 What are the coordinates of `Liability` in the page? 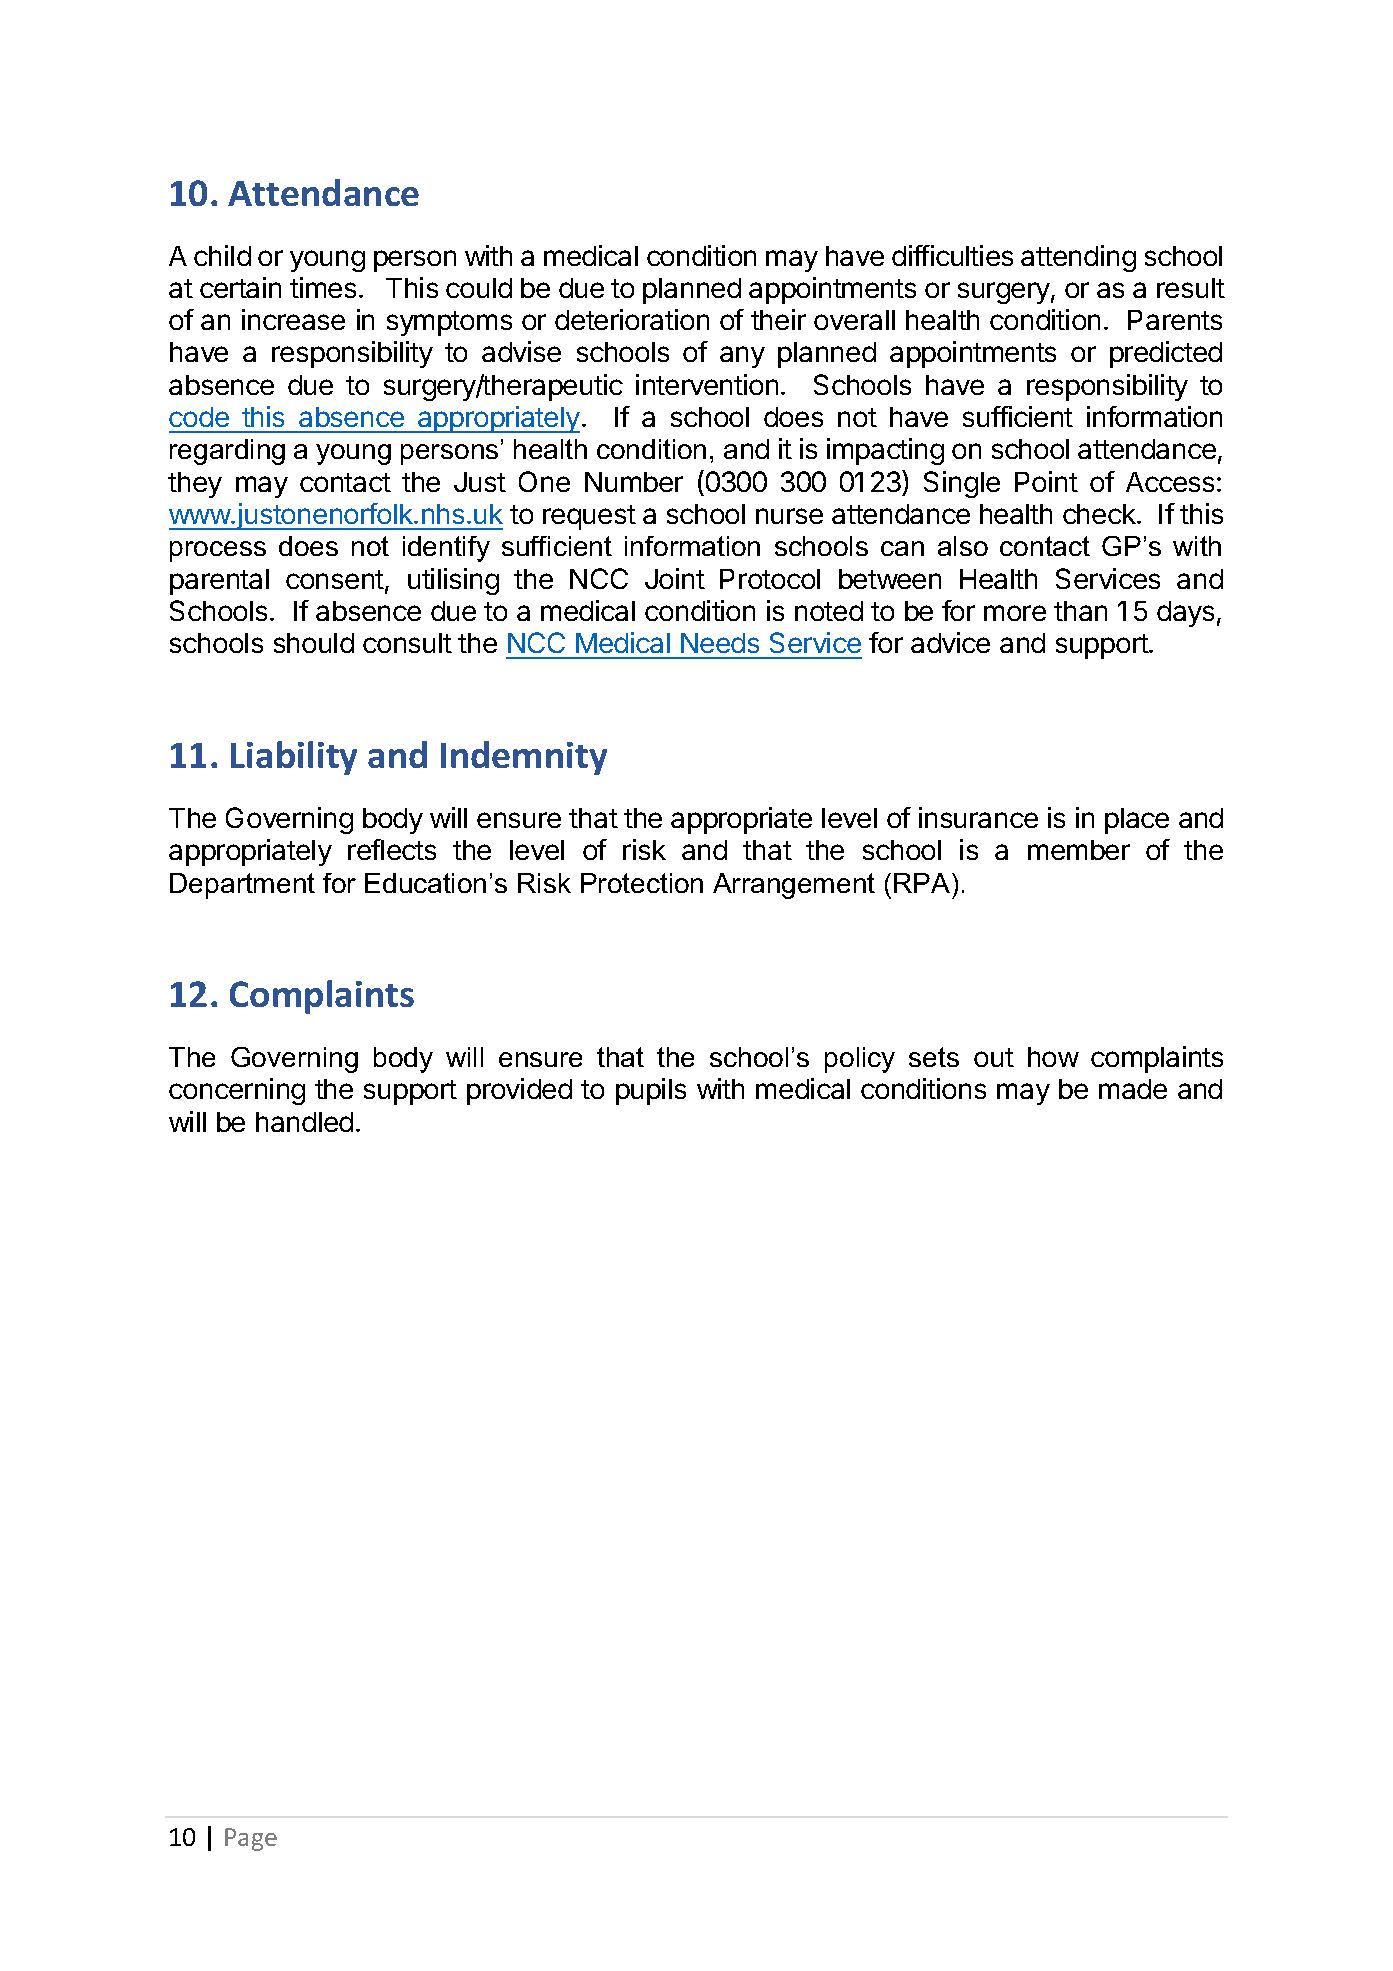 It's located at (294, 758).
